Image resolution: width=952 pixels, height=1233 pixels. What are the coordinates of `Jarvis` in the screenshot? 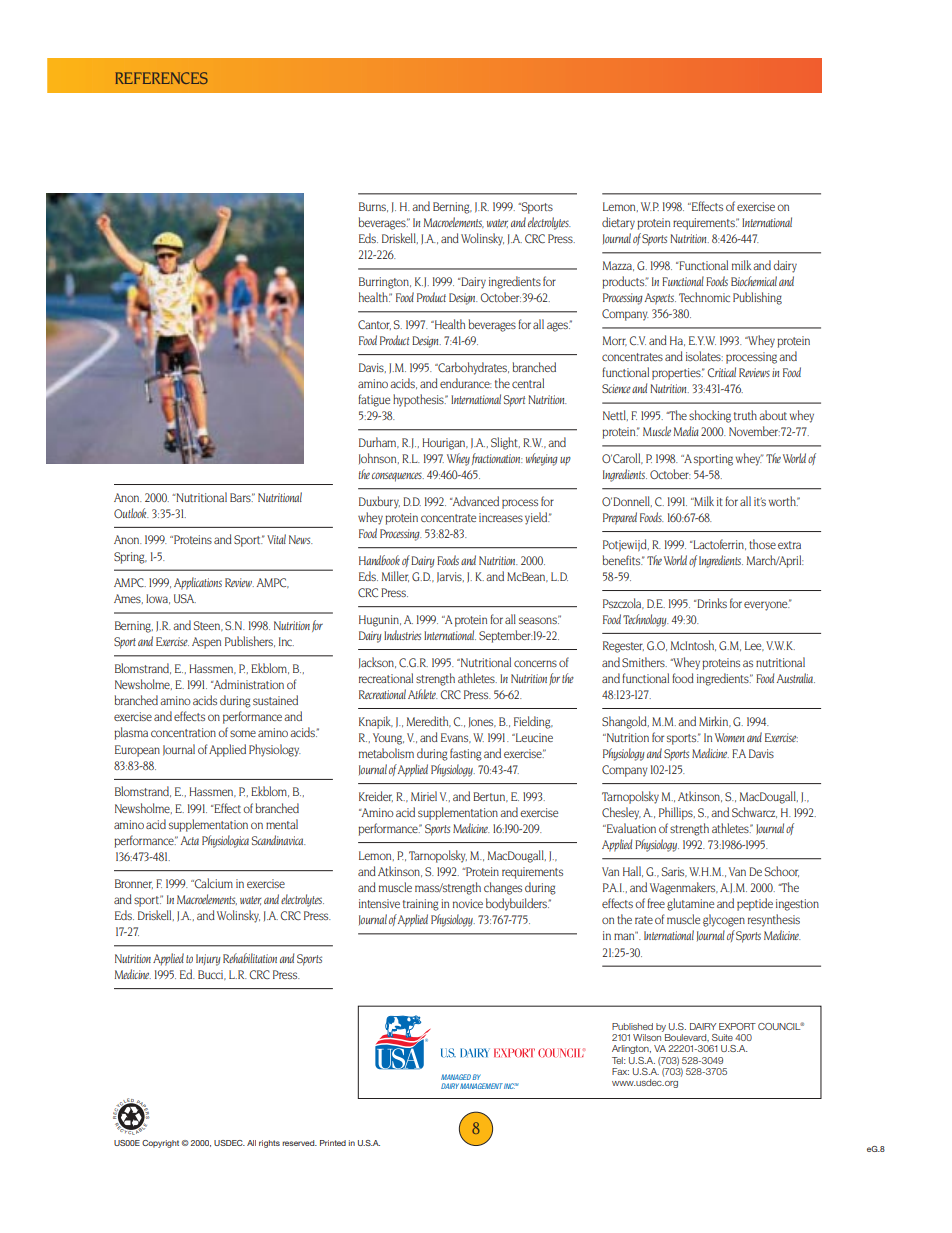 It's located at (450, 577).
